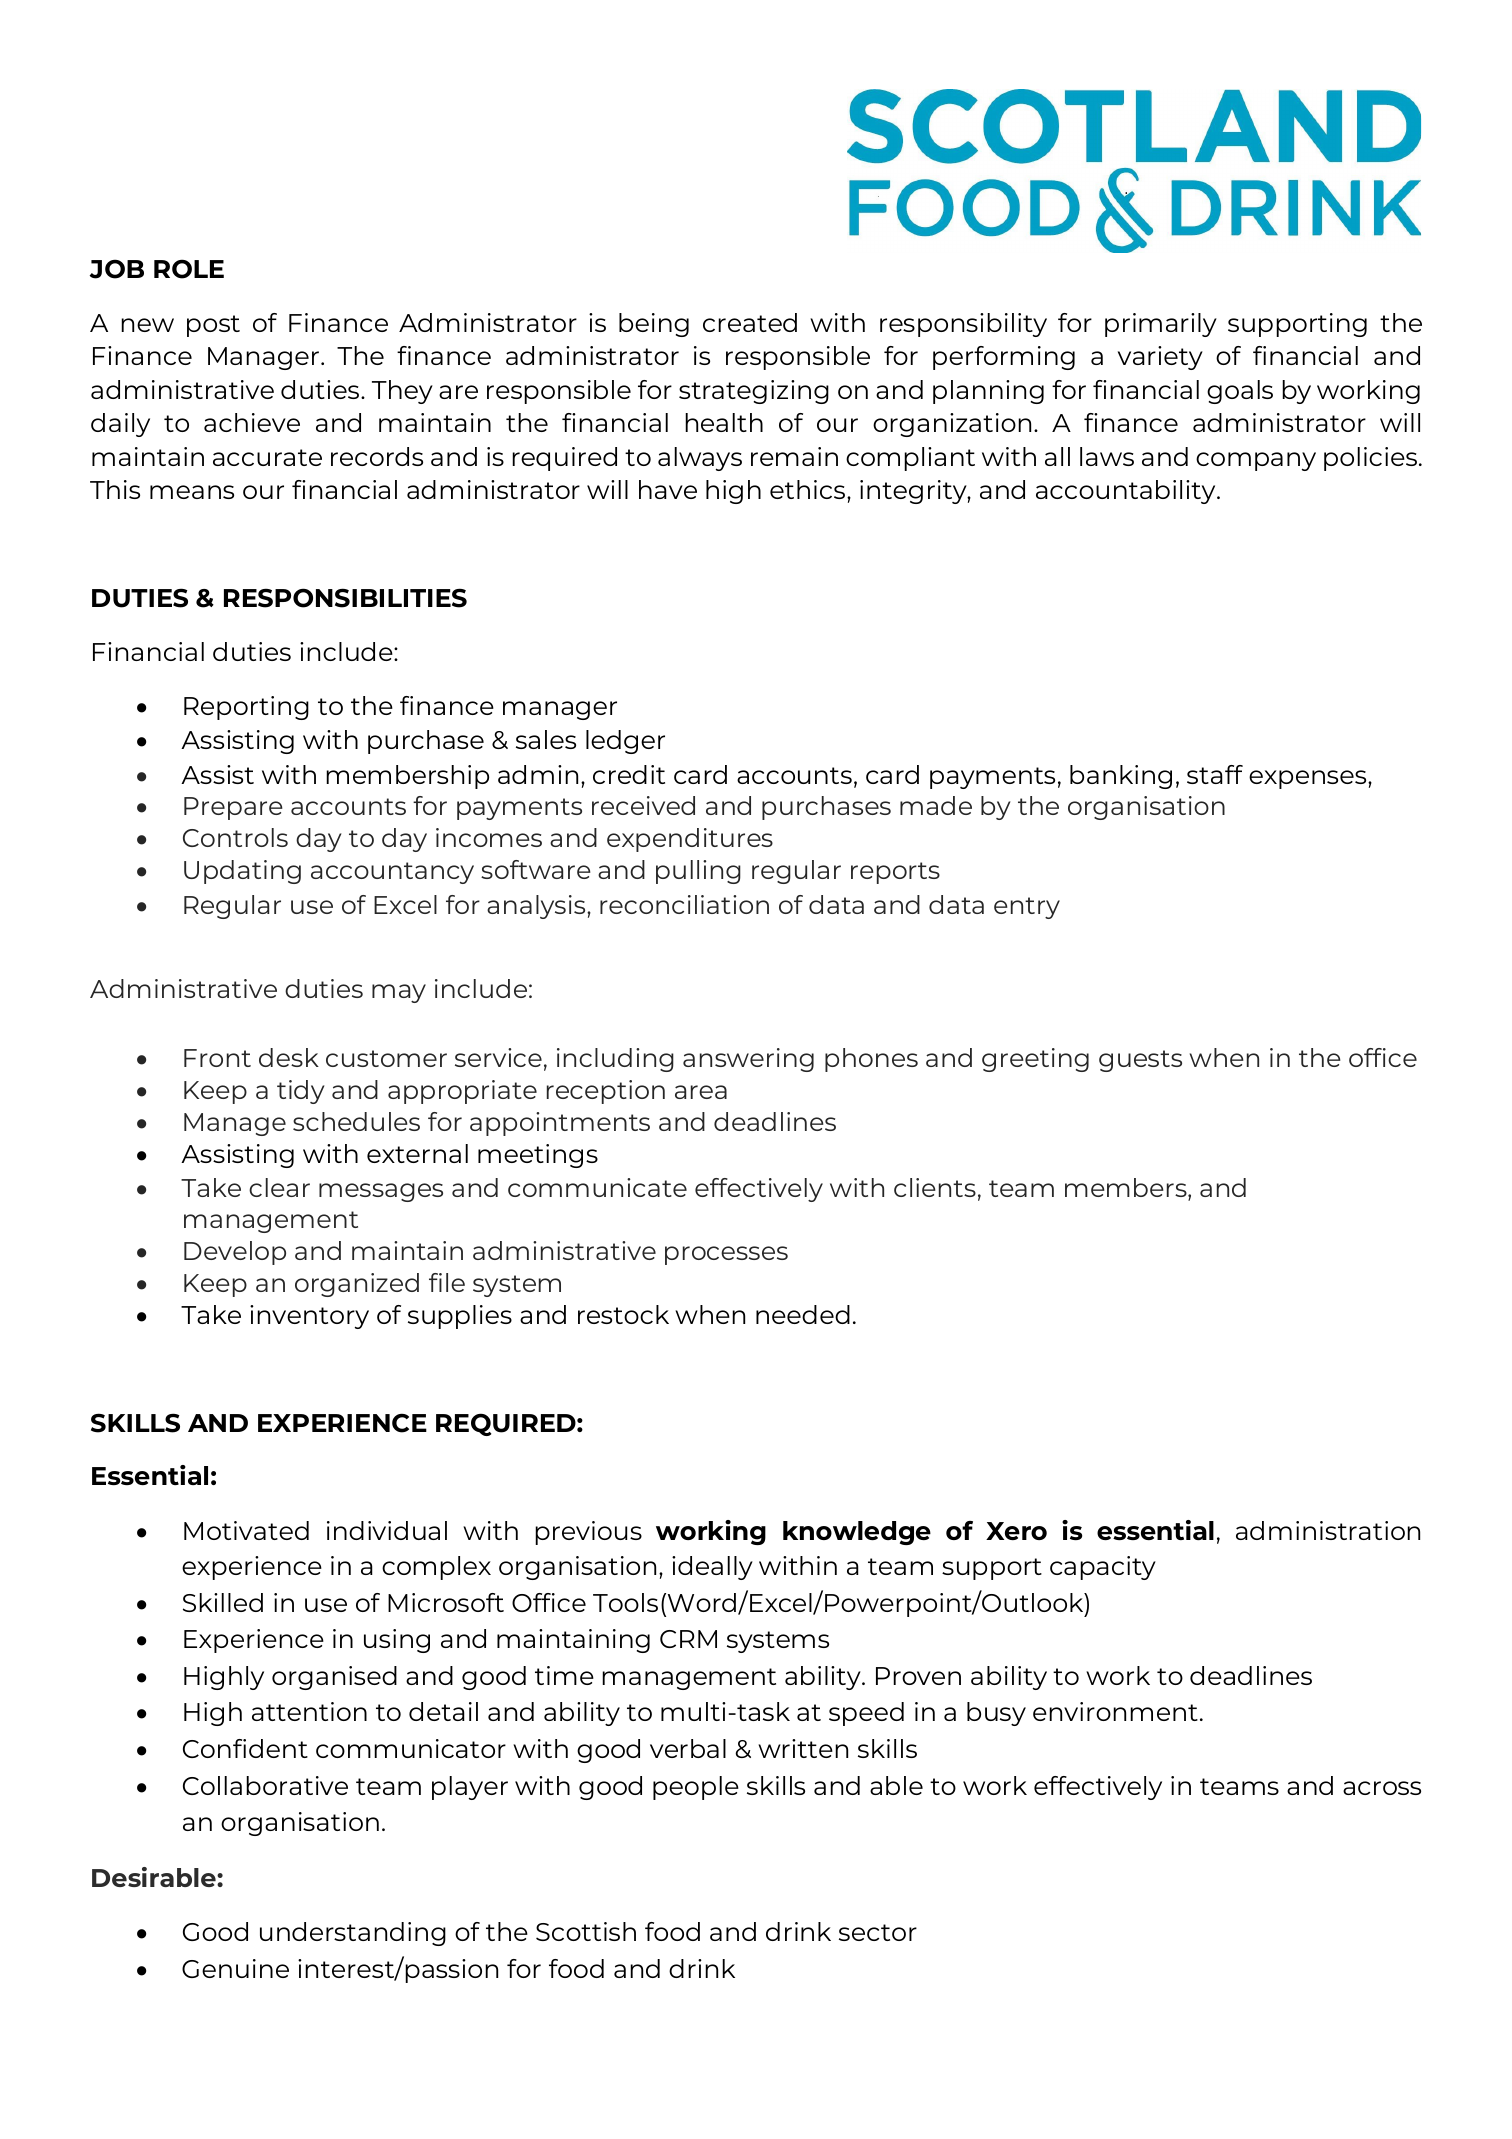 The image size is (1512, 2139). I want to click on across, so click(1382, 1788).
